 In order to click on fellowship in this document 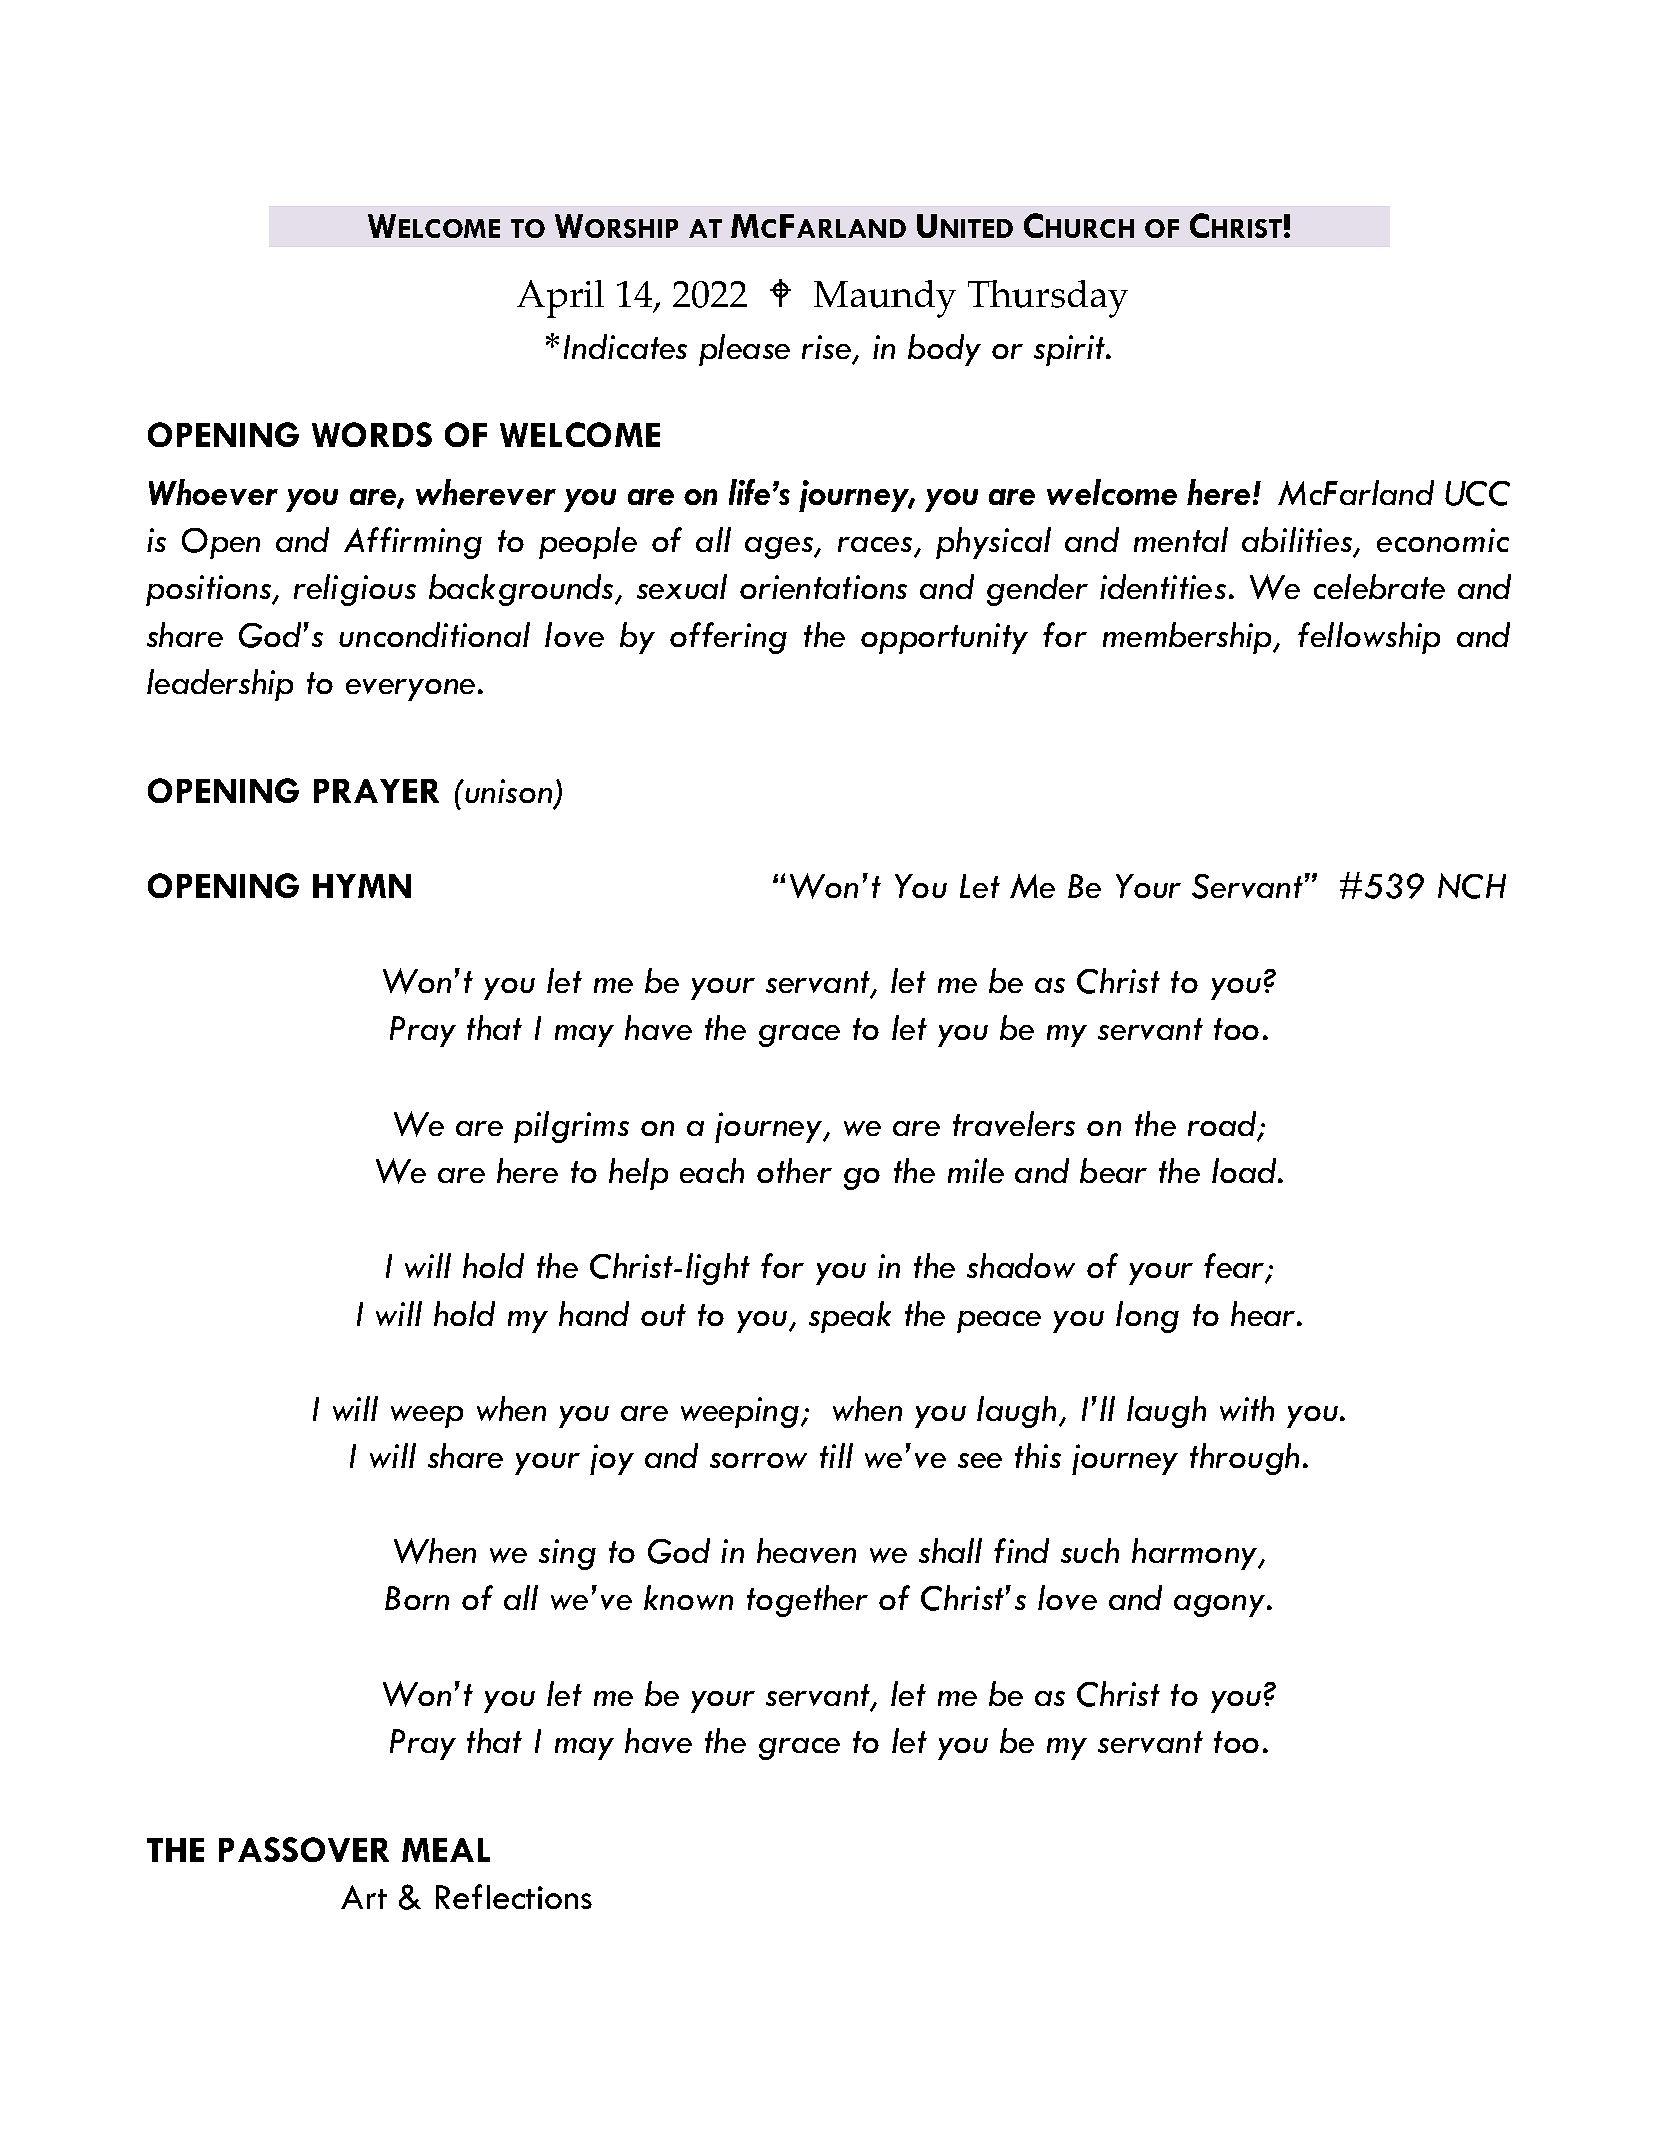, I will do `click(1369, 638)`.
